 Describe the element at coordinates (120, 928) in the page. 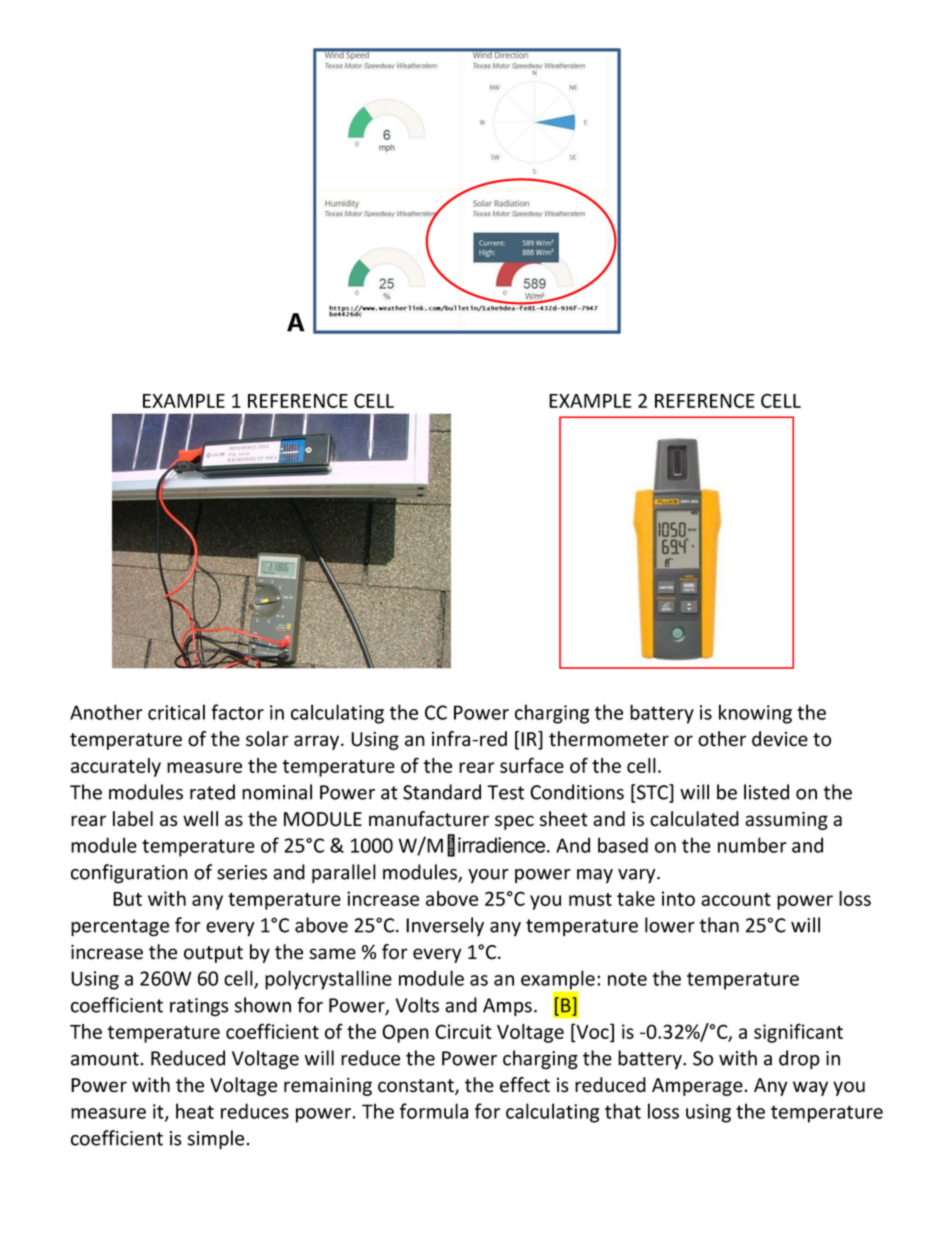

I see `percentage` at that location.
